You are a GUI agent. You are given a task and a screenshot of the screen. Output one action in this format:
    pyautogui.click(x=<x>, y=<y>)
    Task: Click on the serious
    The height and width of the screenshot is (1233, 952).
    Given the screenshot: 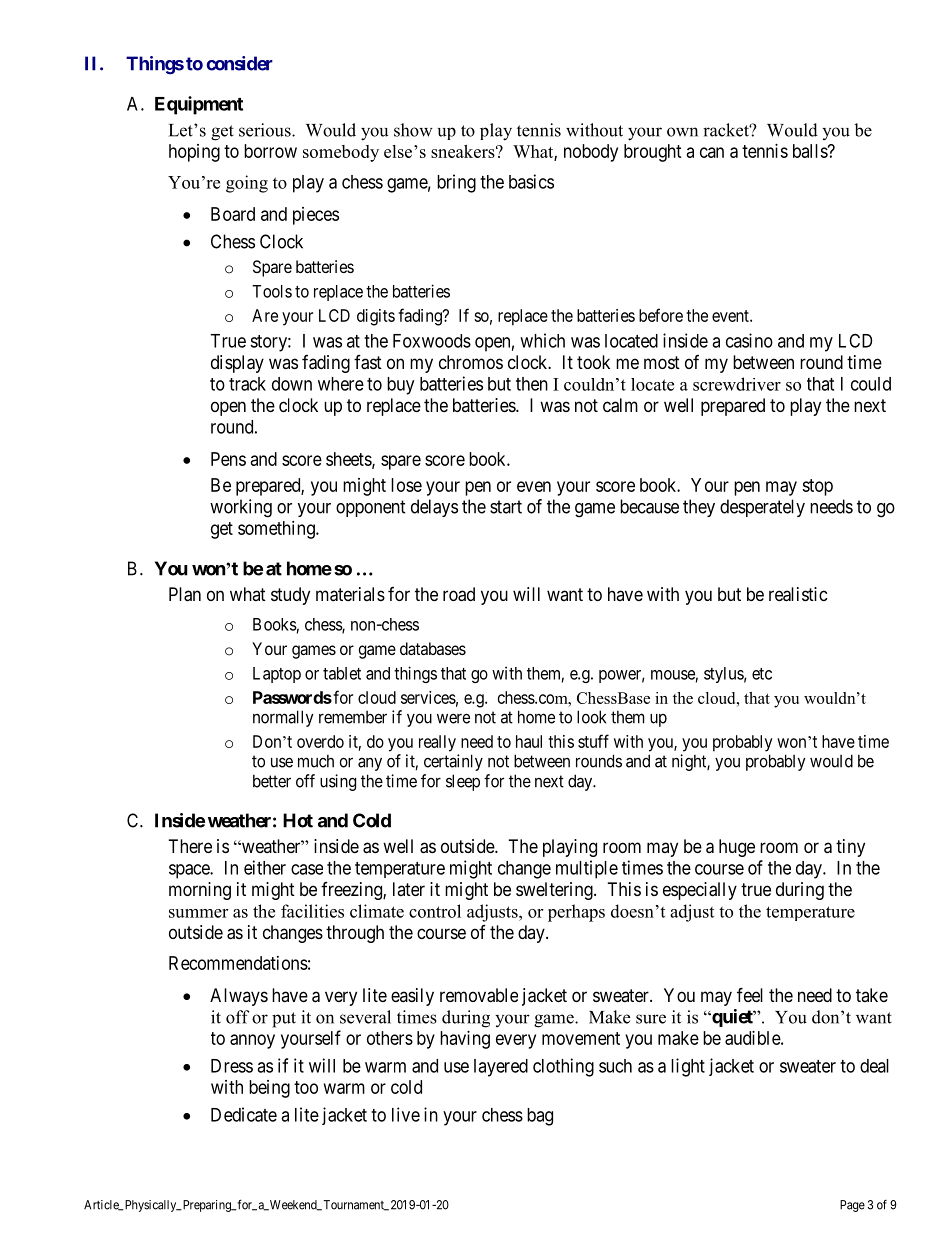 What is the action you would take?
    pyautogui.click(x=266, y=130)
